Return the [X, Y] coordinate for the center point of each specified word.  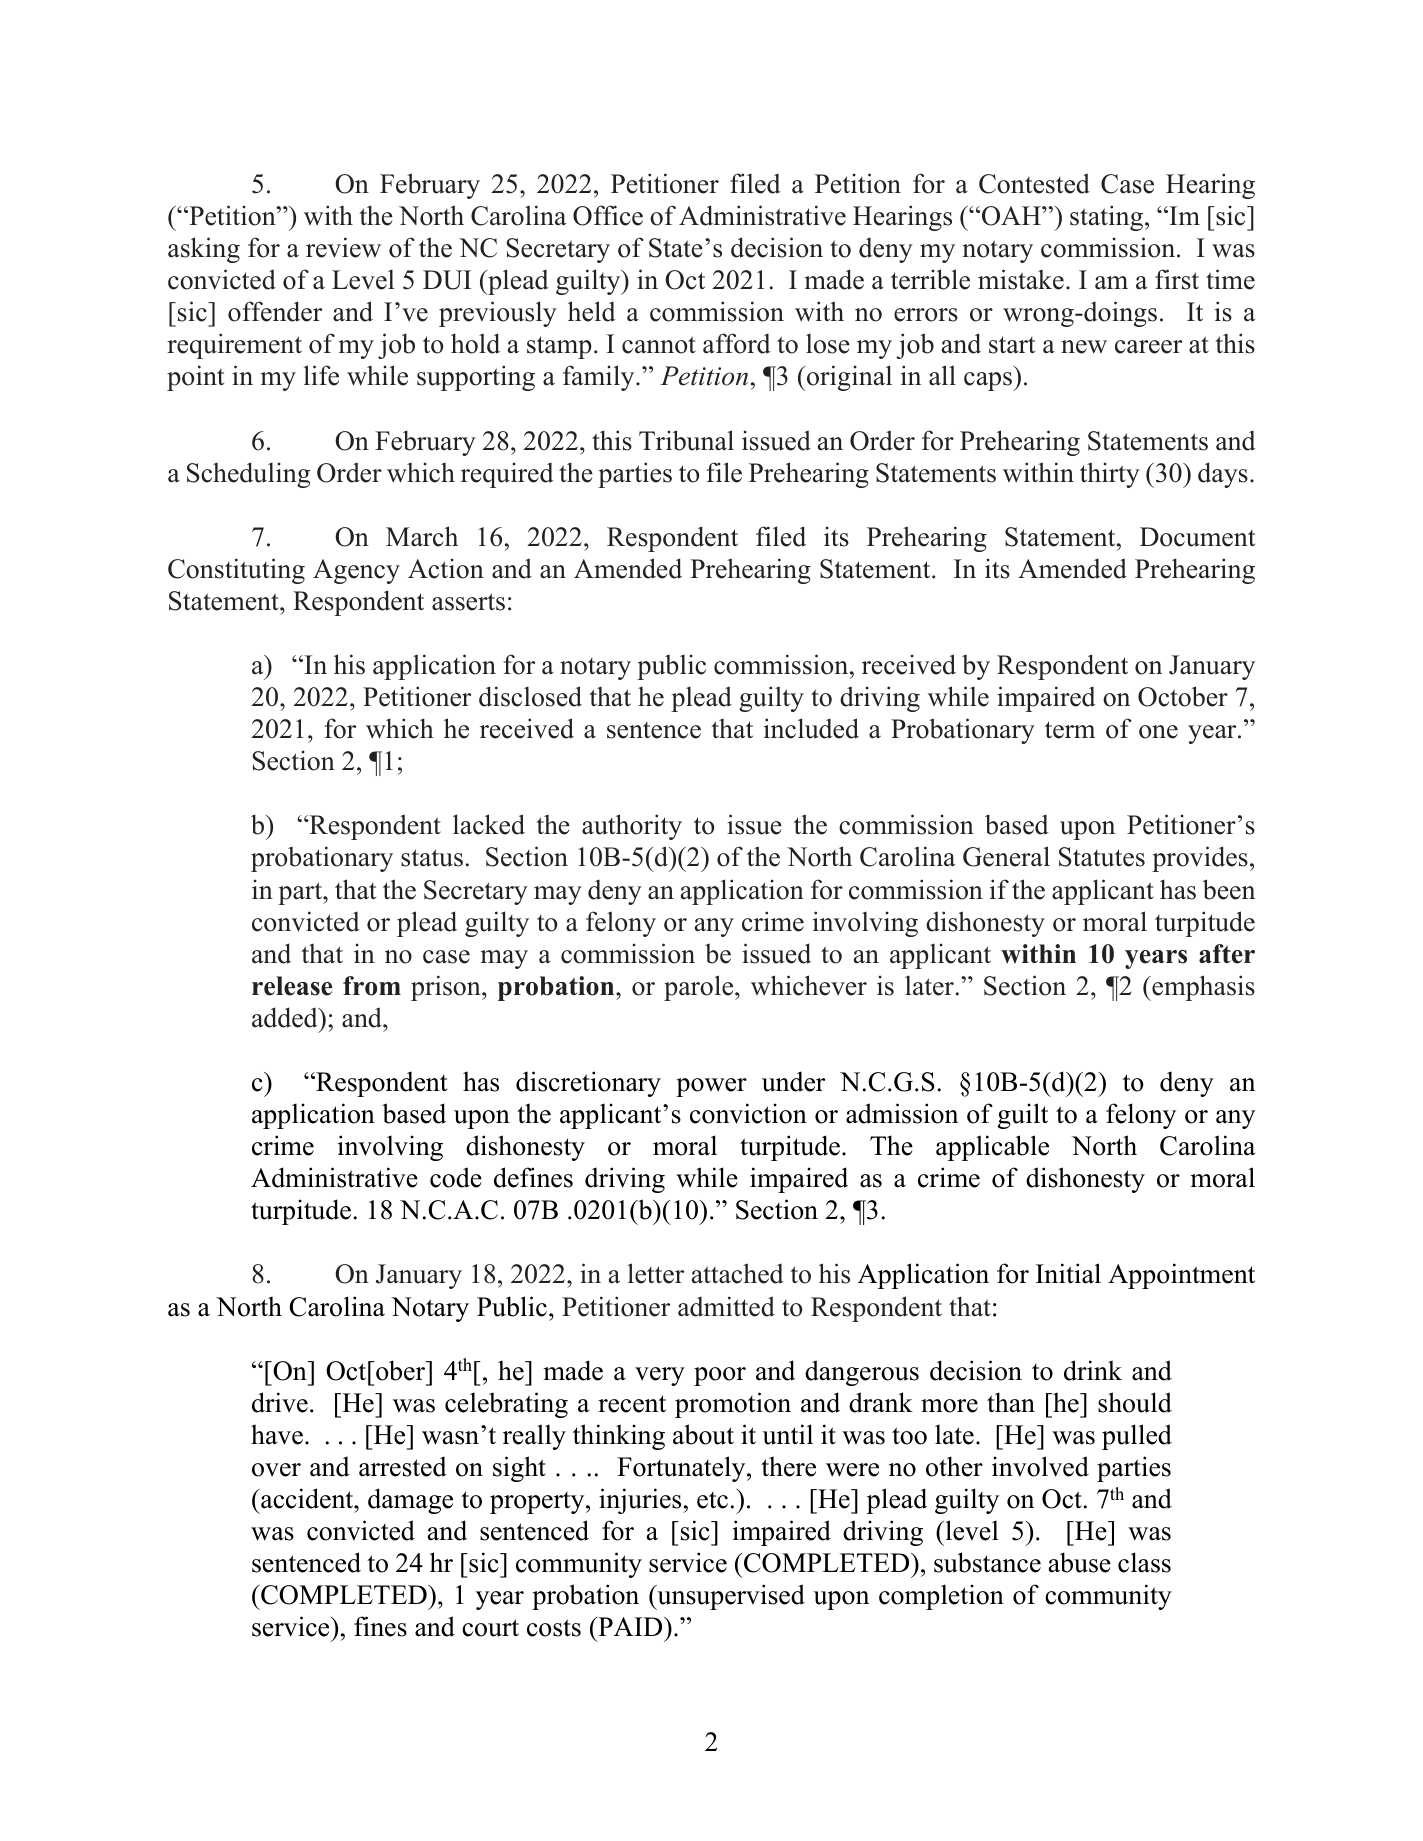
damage [410, 1501]
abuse [1080, 1562]
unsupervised [730, 1597]
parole [700, 988]
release [292, 986]
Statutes [1102, 857]
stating [1106, 218]
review [343, 247]
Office [608, 215]
